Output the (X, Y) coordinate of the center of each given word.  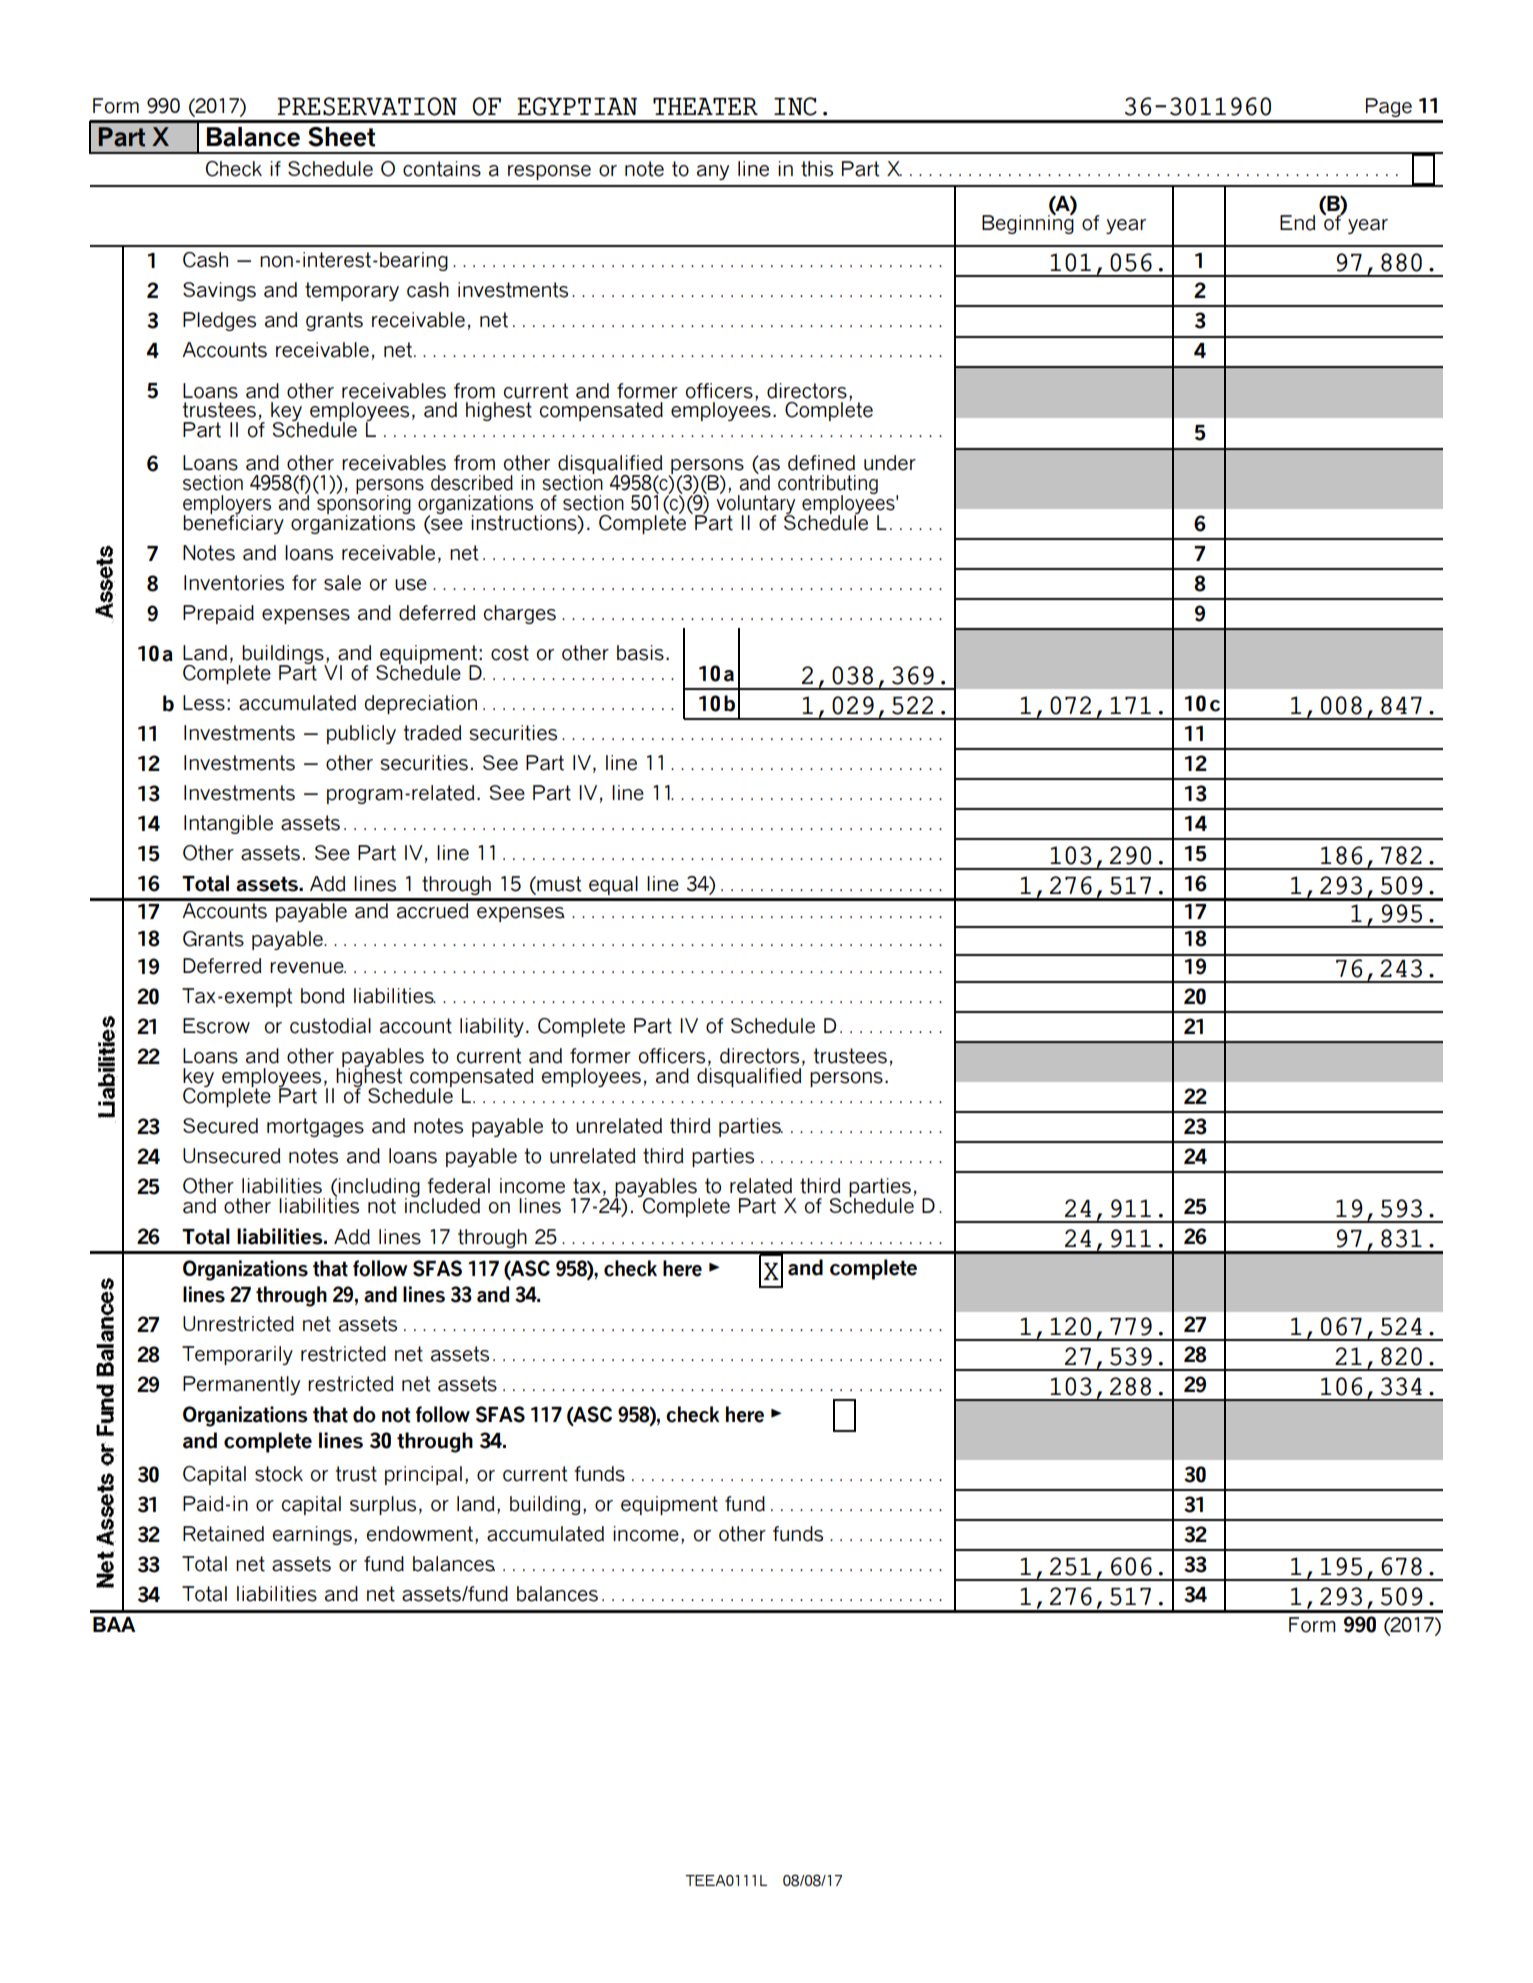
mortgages (315, 1127)
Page (1389, 107)
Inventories (234, 583)
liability (492, 1027)
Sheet (341, 137)
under (890, 463)
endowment (421, 1535)
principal (423, 1475)
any (713, 172)
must (558, 885)
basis (640, 653)
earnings (312, 1535)
